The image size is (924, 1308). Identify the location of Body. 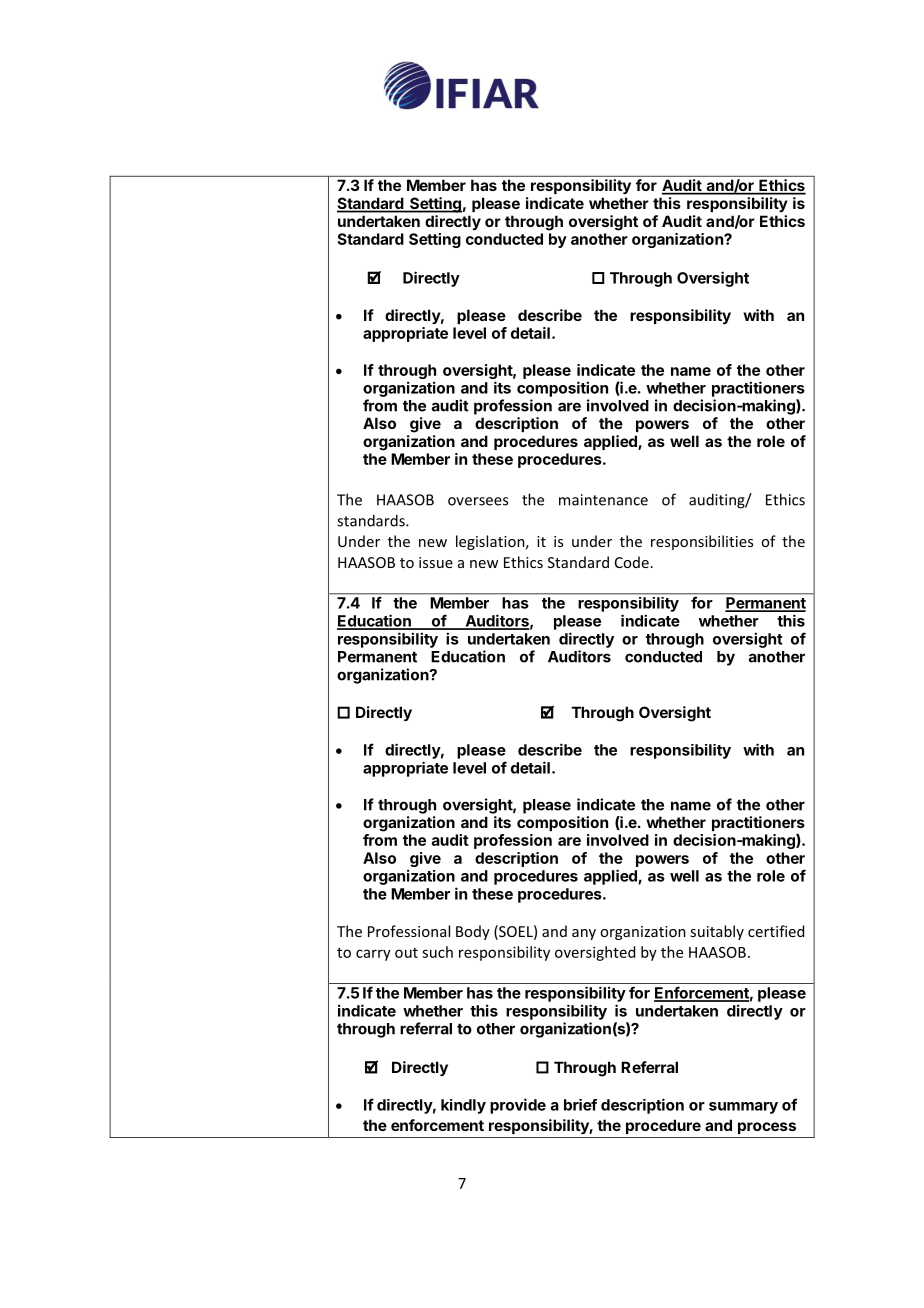
(473, 932).
